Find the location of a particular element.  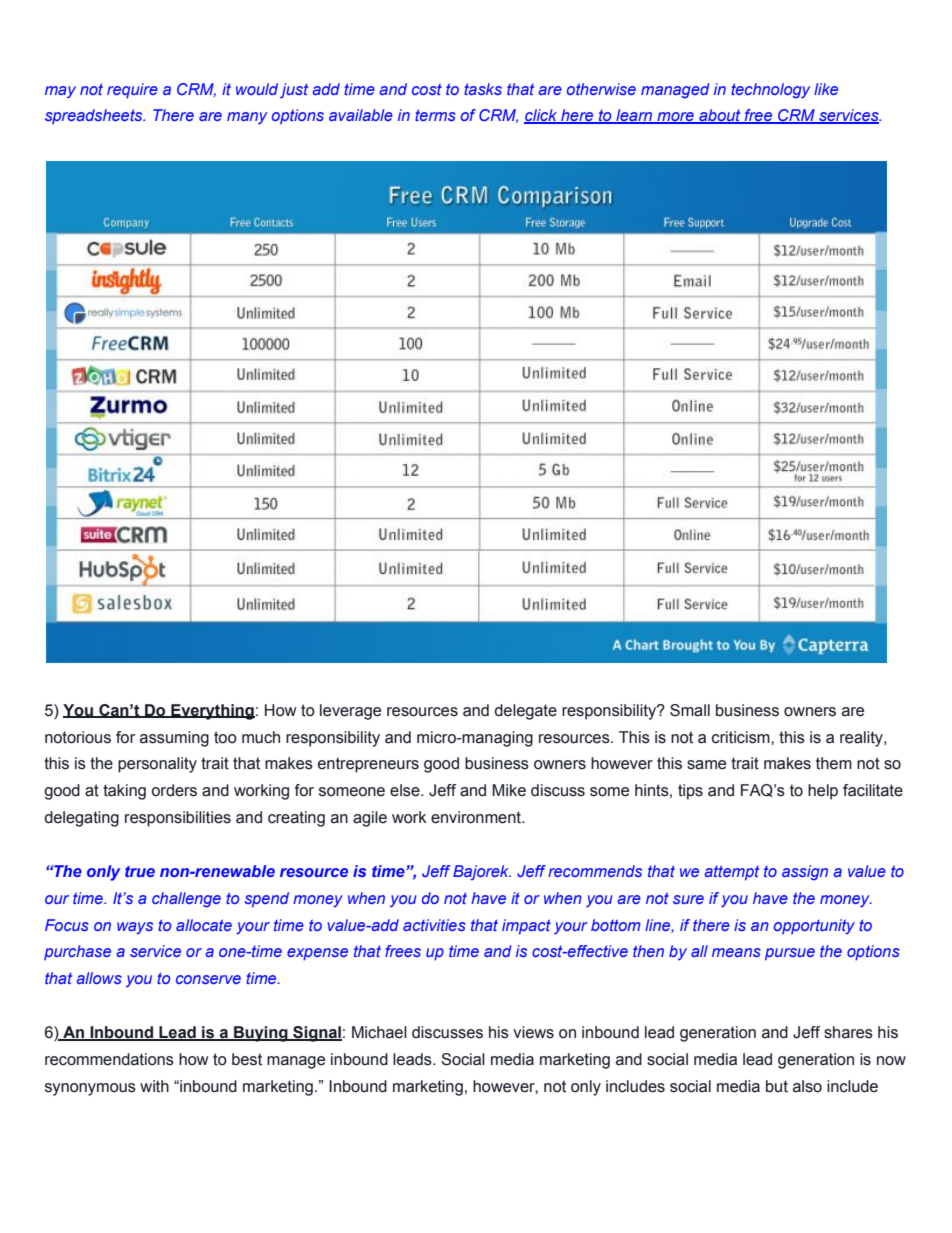

assuming is located at coordinates (174, 739).
